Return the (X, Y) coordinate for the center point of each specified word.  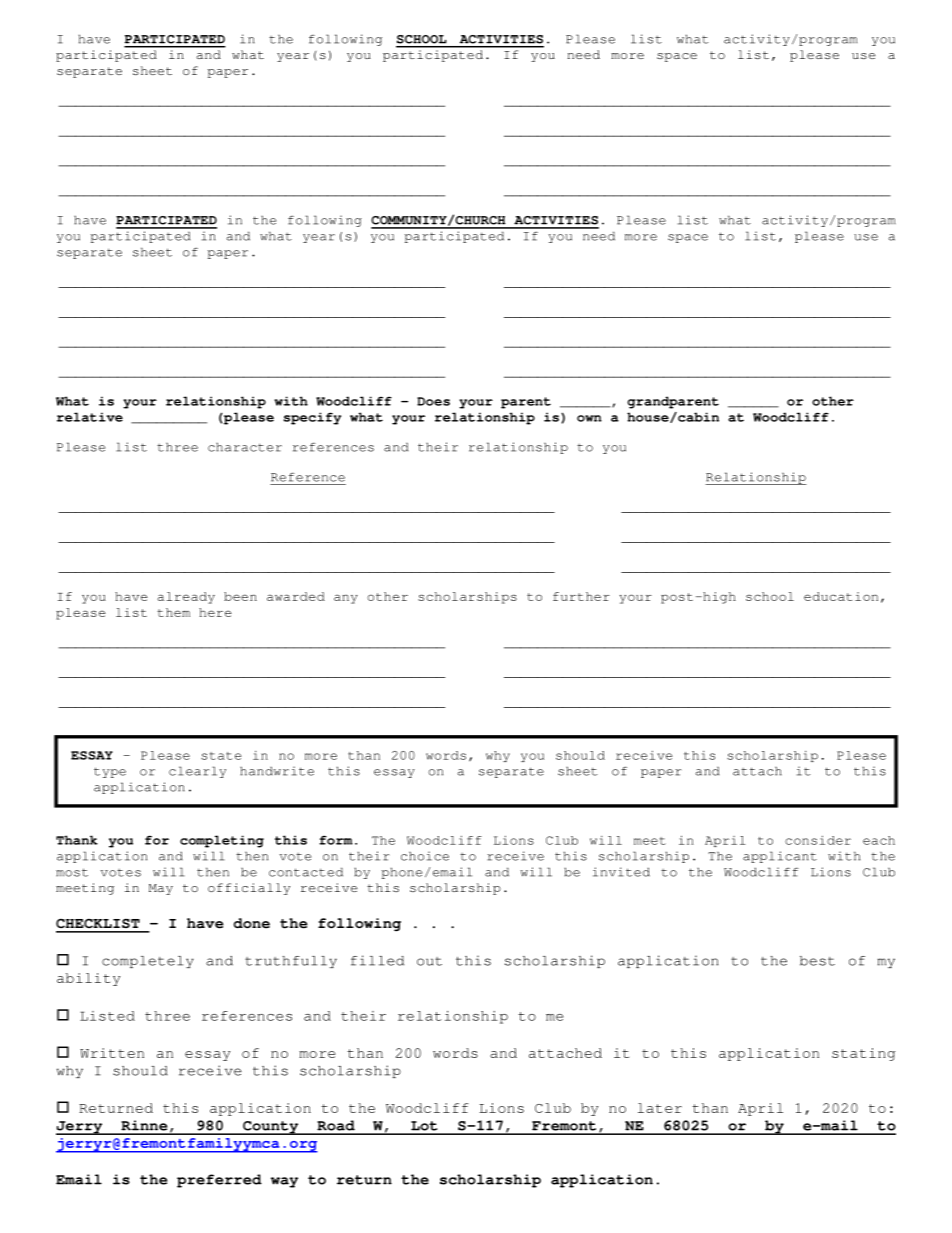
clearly (197, 772)
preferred (219, 1181)
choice (425, 856)
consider (818, 840)
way (284, 1182)
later (660, 1108)
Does (433, 401)
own (589, 418)
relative (90, 417)
